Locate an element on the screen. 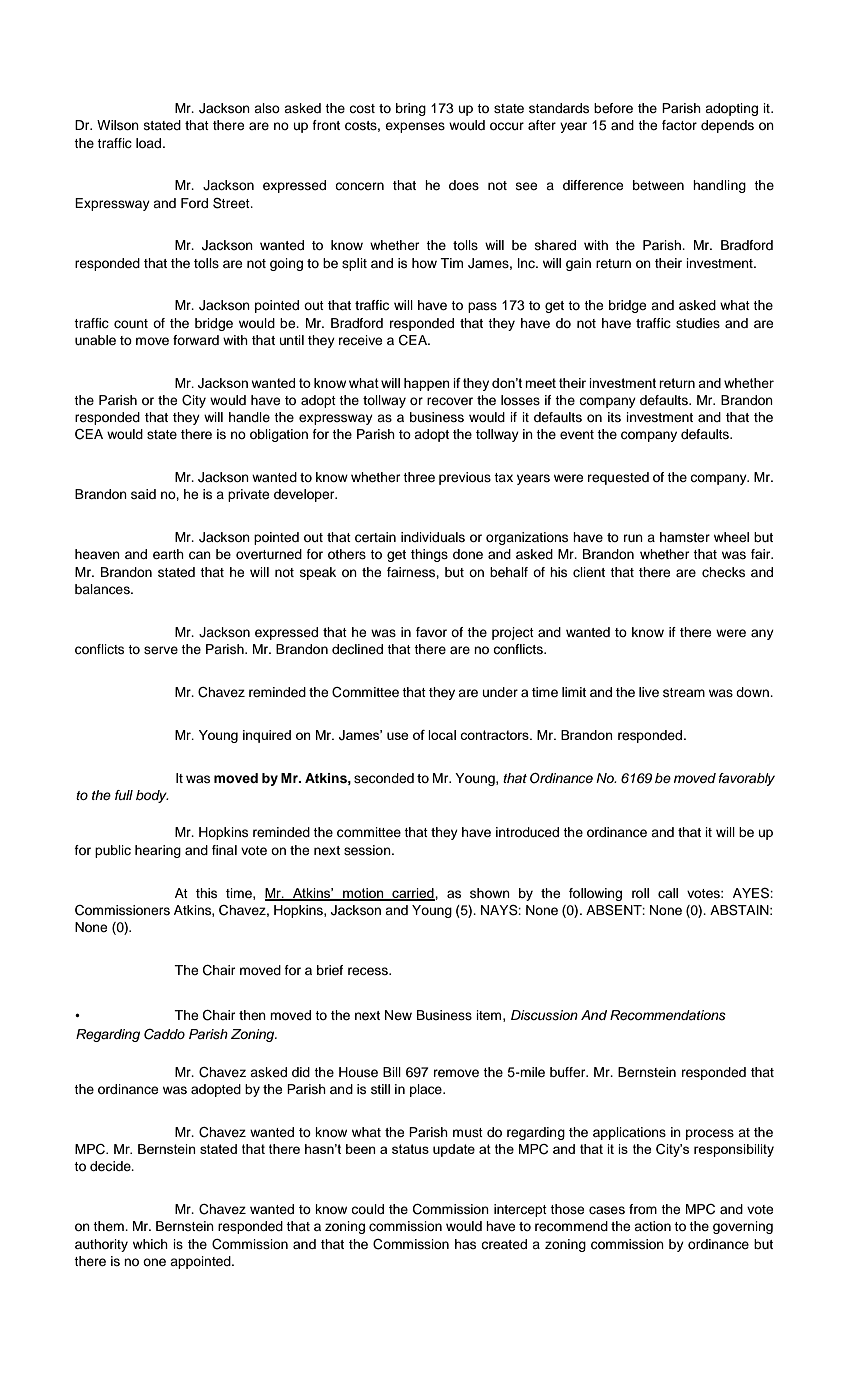  load is located at coordinates (148, 143).
